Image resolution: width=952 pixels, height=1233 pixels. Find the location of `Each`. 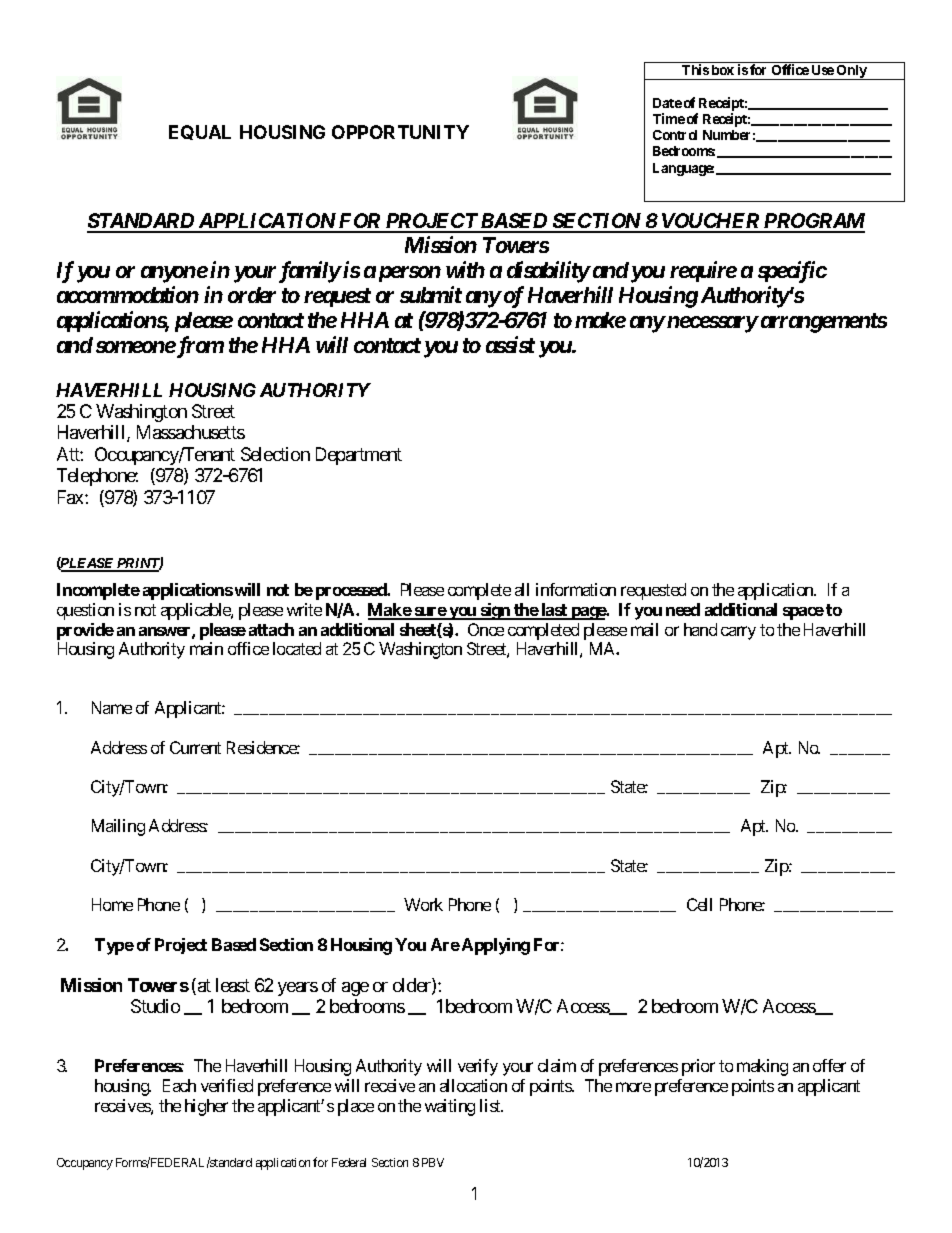

Each is located at coordinates (179, 1085).
